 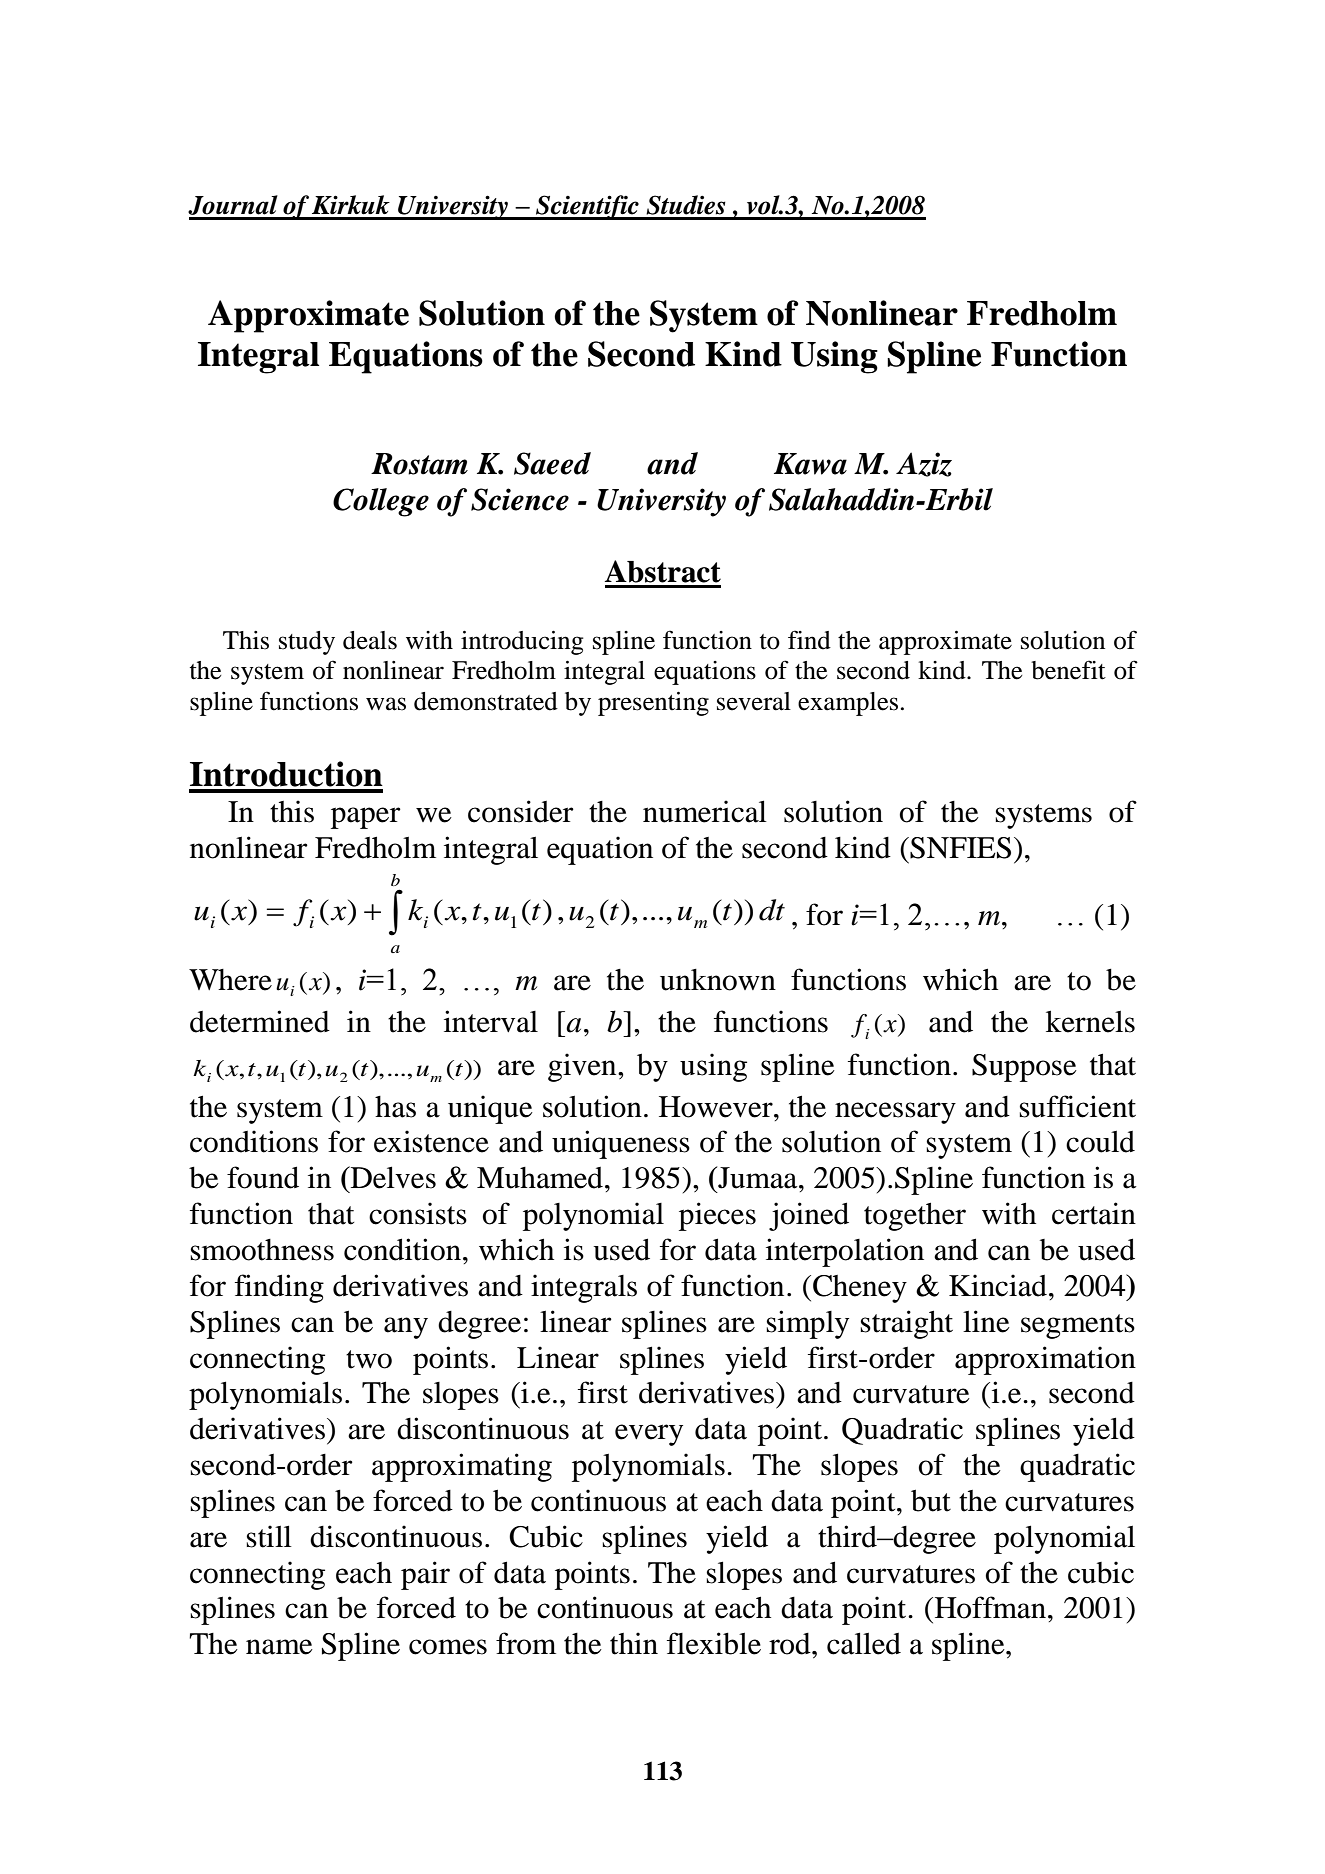 I want to click on Aziz, so click(x=924, y=464).
